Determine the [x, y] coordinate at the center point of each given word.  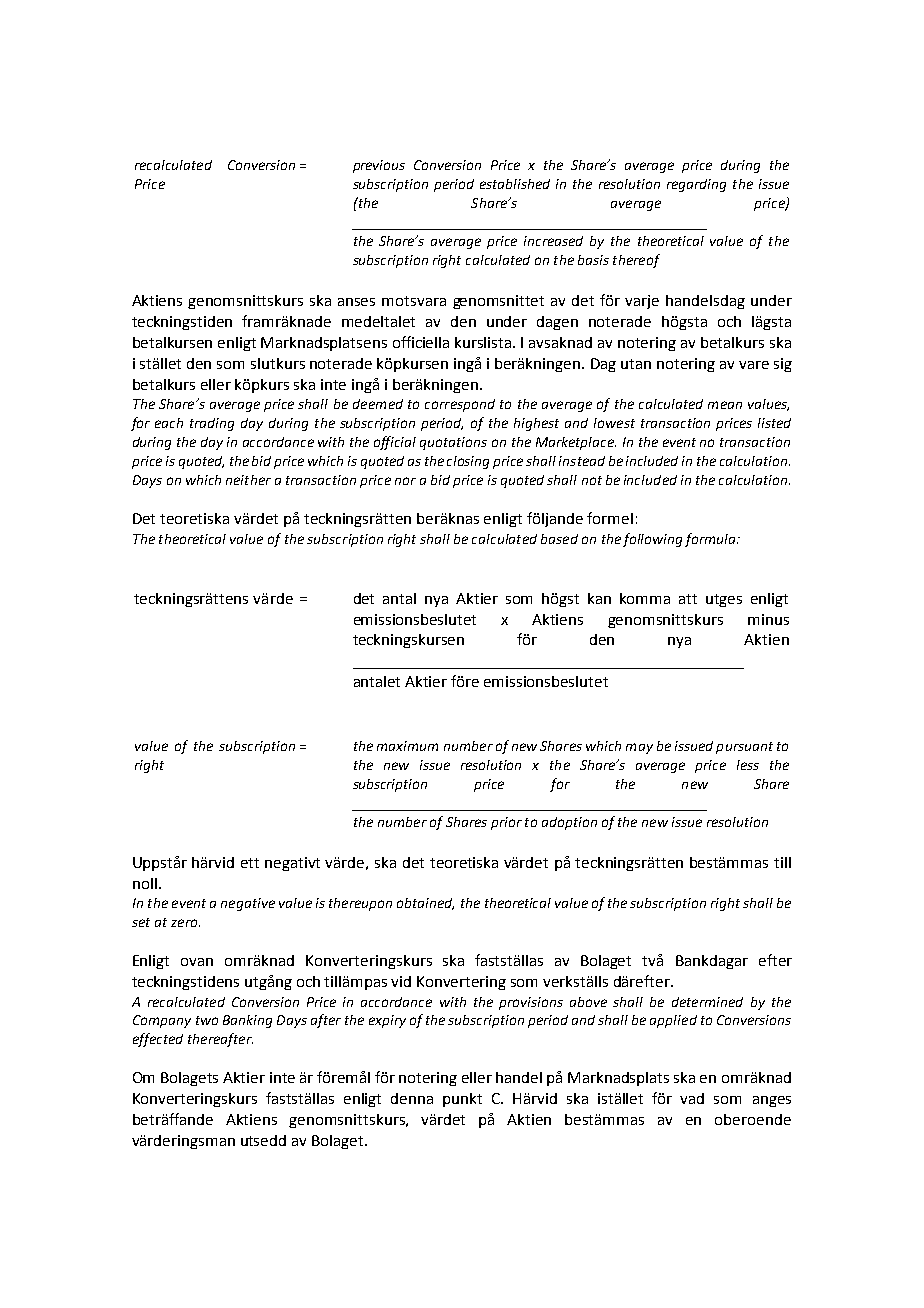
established [515, 184]
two [207, 1020]
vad [692, 1098]
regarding [696, 185]
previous [379, 166]
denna [412, 1098]
